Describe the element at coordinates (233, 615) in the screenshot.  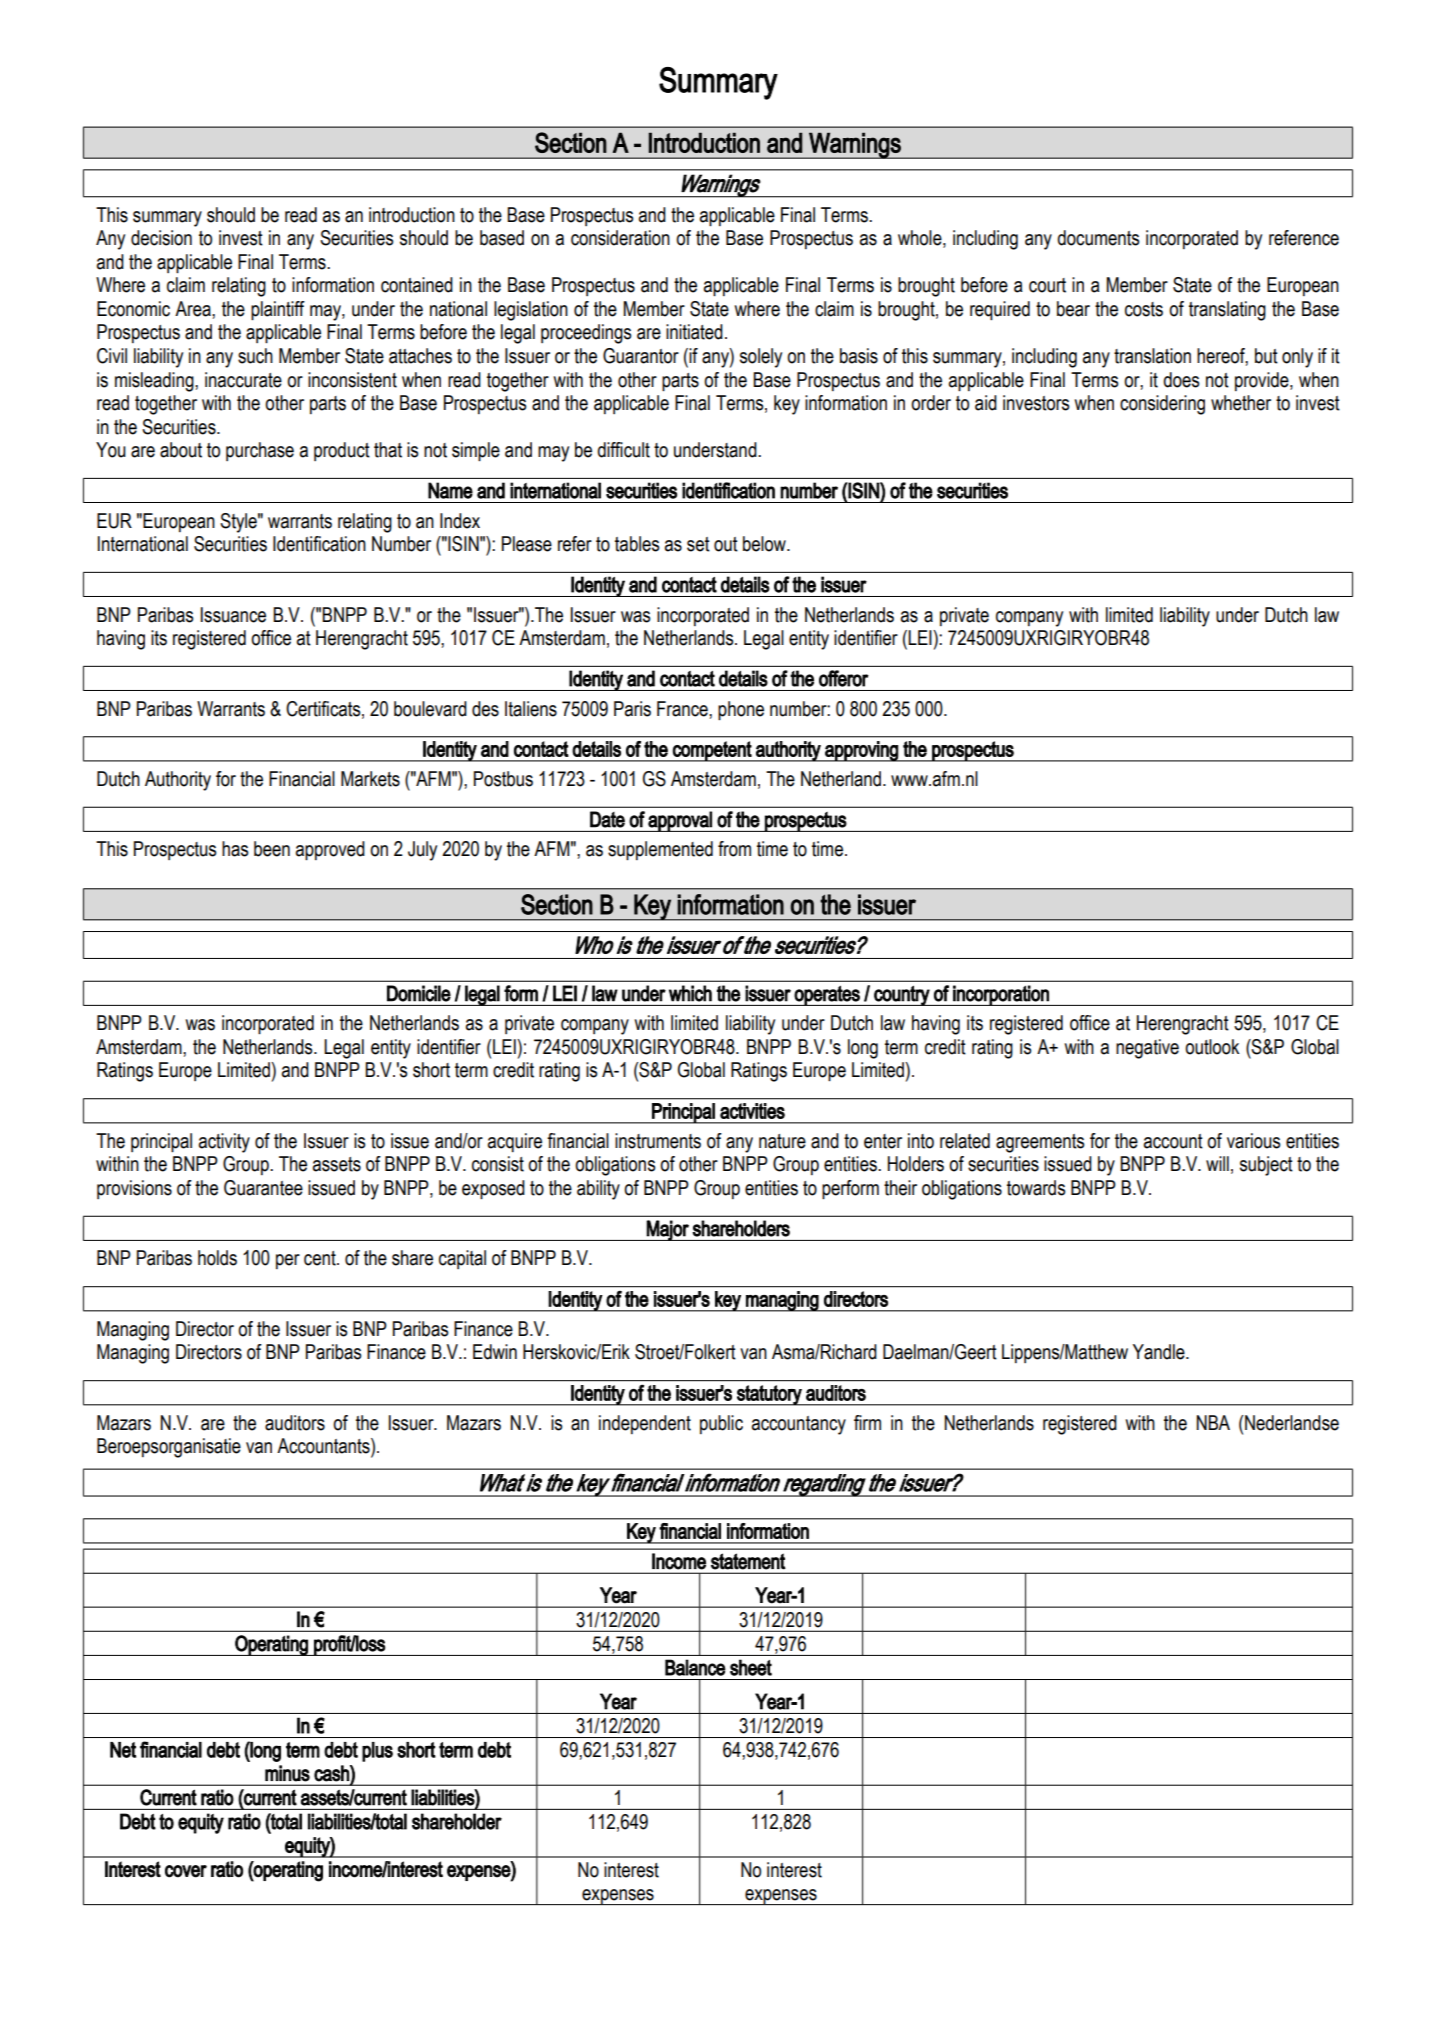
I see `Issuance` at that location.
